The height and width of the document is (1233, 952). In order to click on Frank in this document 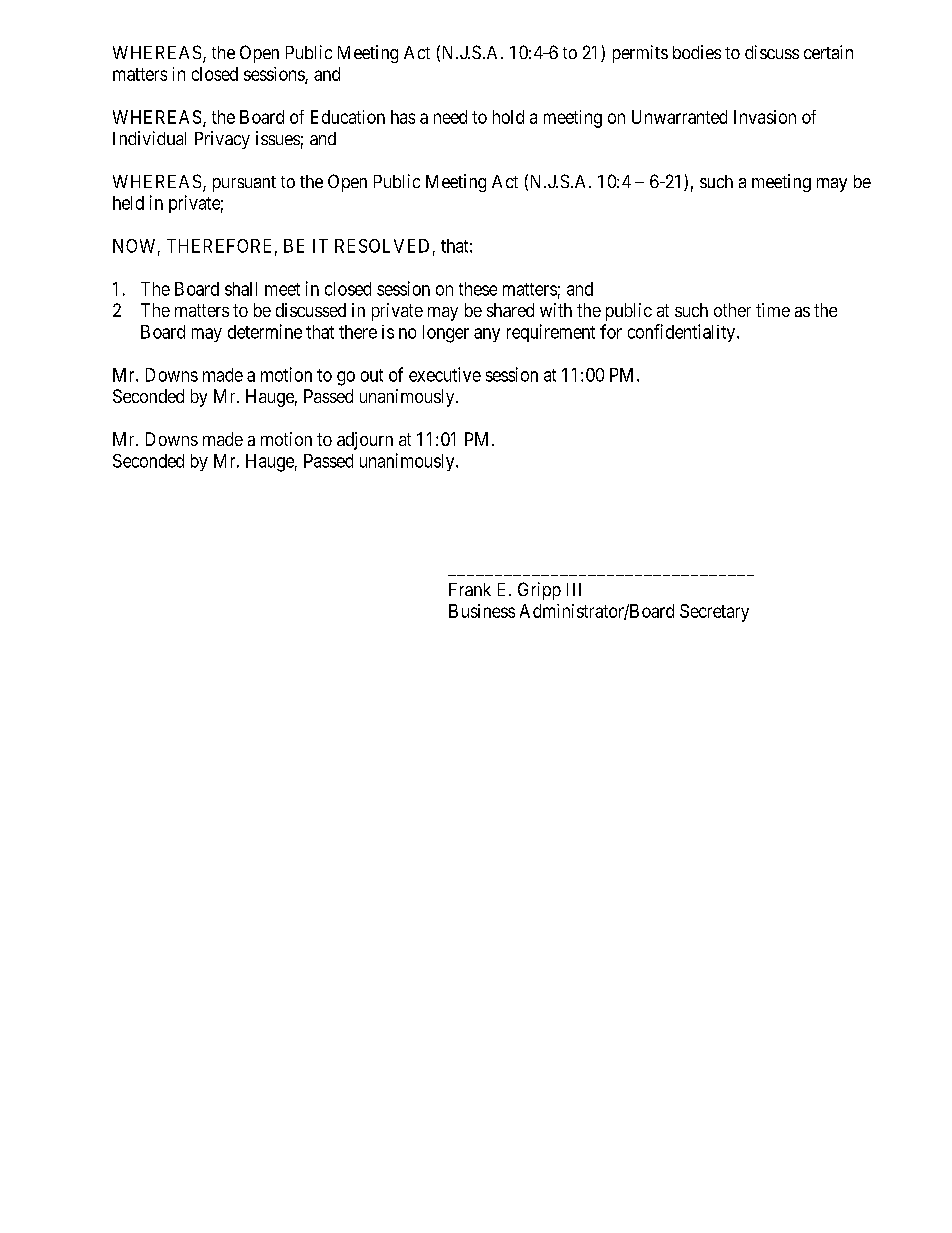, I will do `click(470, 589)`.
